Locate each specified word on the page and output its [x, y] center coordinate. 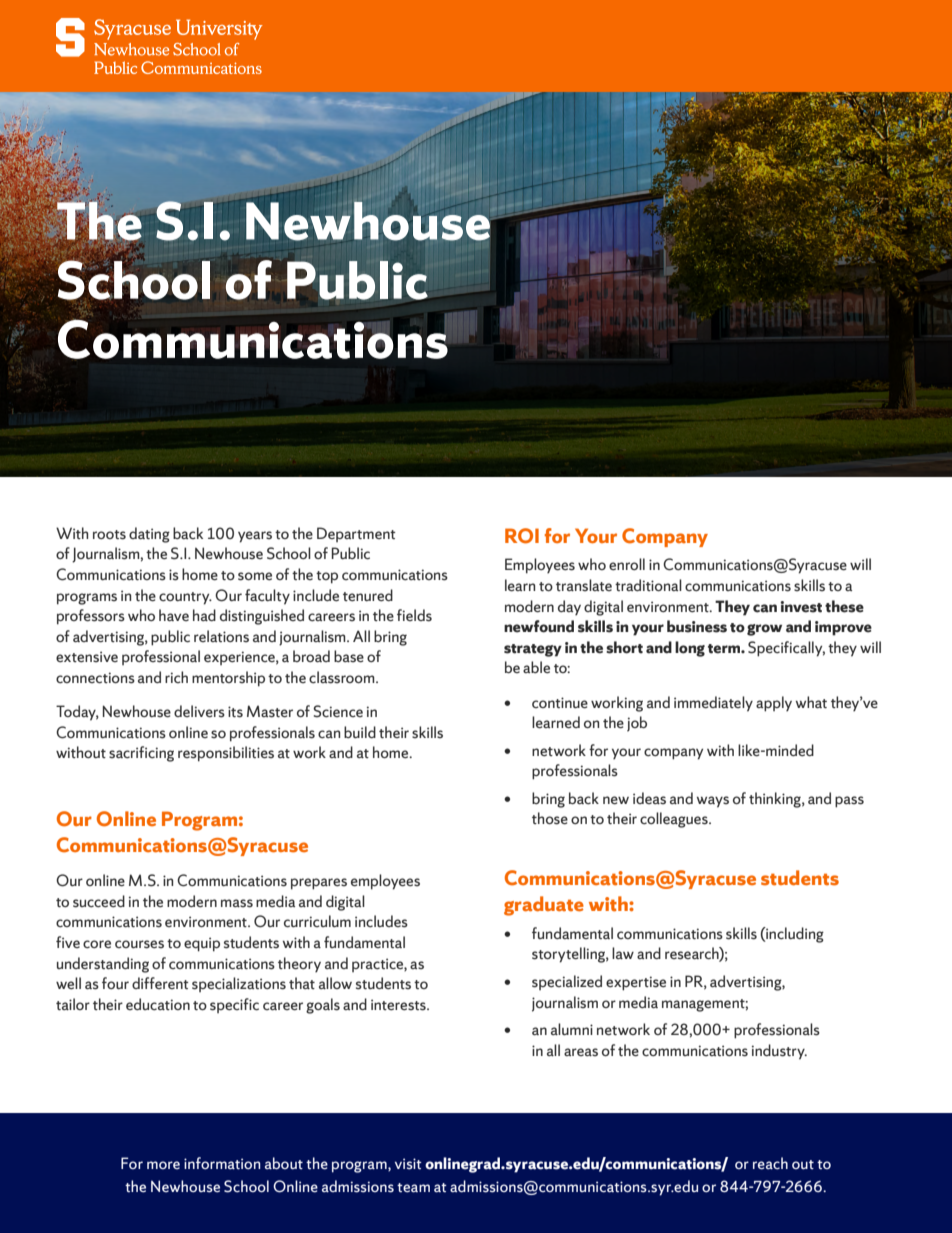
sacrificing [141, 754]
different [160, 983]
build [360, 732]
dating [149, 535]
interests [399, 1005]
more [163, 1165]
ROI [522, 536]
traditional [648, 585]
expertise [636, 983]
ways [713, 802]
